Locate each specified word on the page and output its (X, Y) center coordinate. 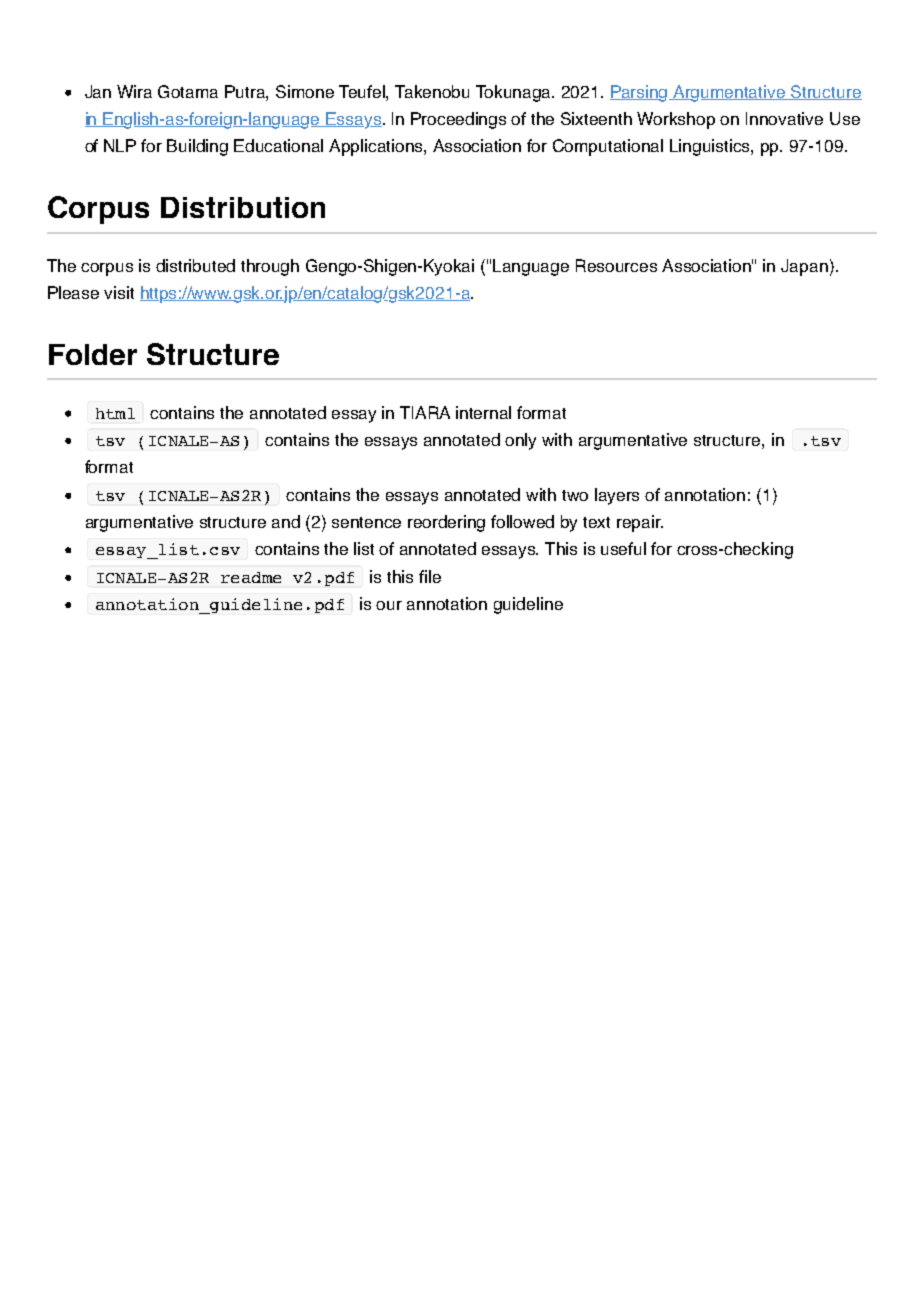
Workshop (676, 120)
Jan (98, 91)
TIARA (425, 412)
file (430, 576)
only (520, 441)
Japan (804, 267)
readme (251, 577)
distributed (195, 265)
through (270, 267)
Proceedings (458, 120)
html (115, 413)
